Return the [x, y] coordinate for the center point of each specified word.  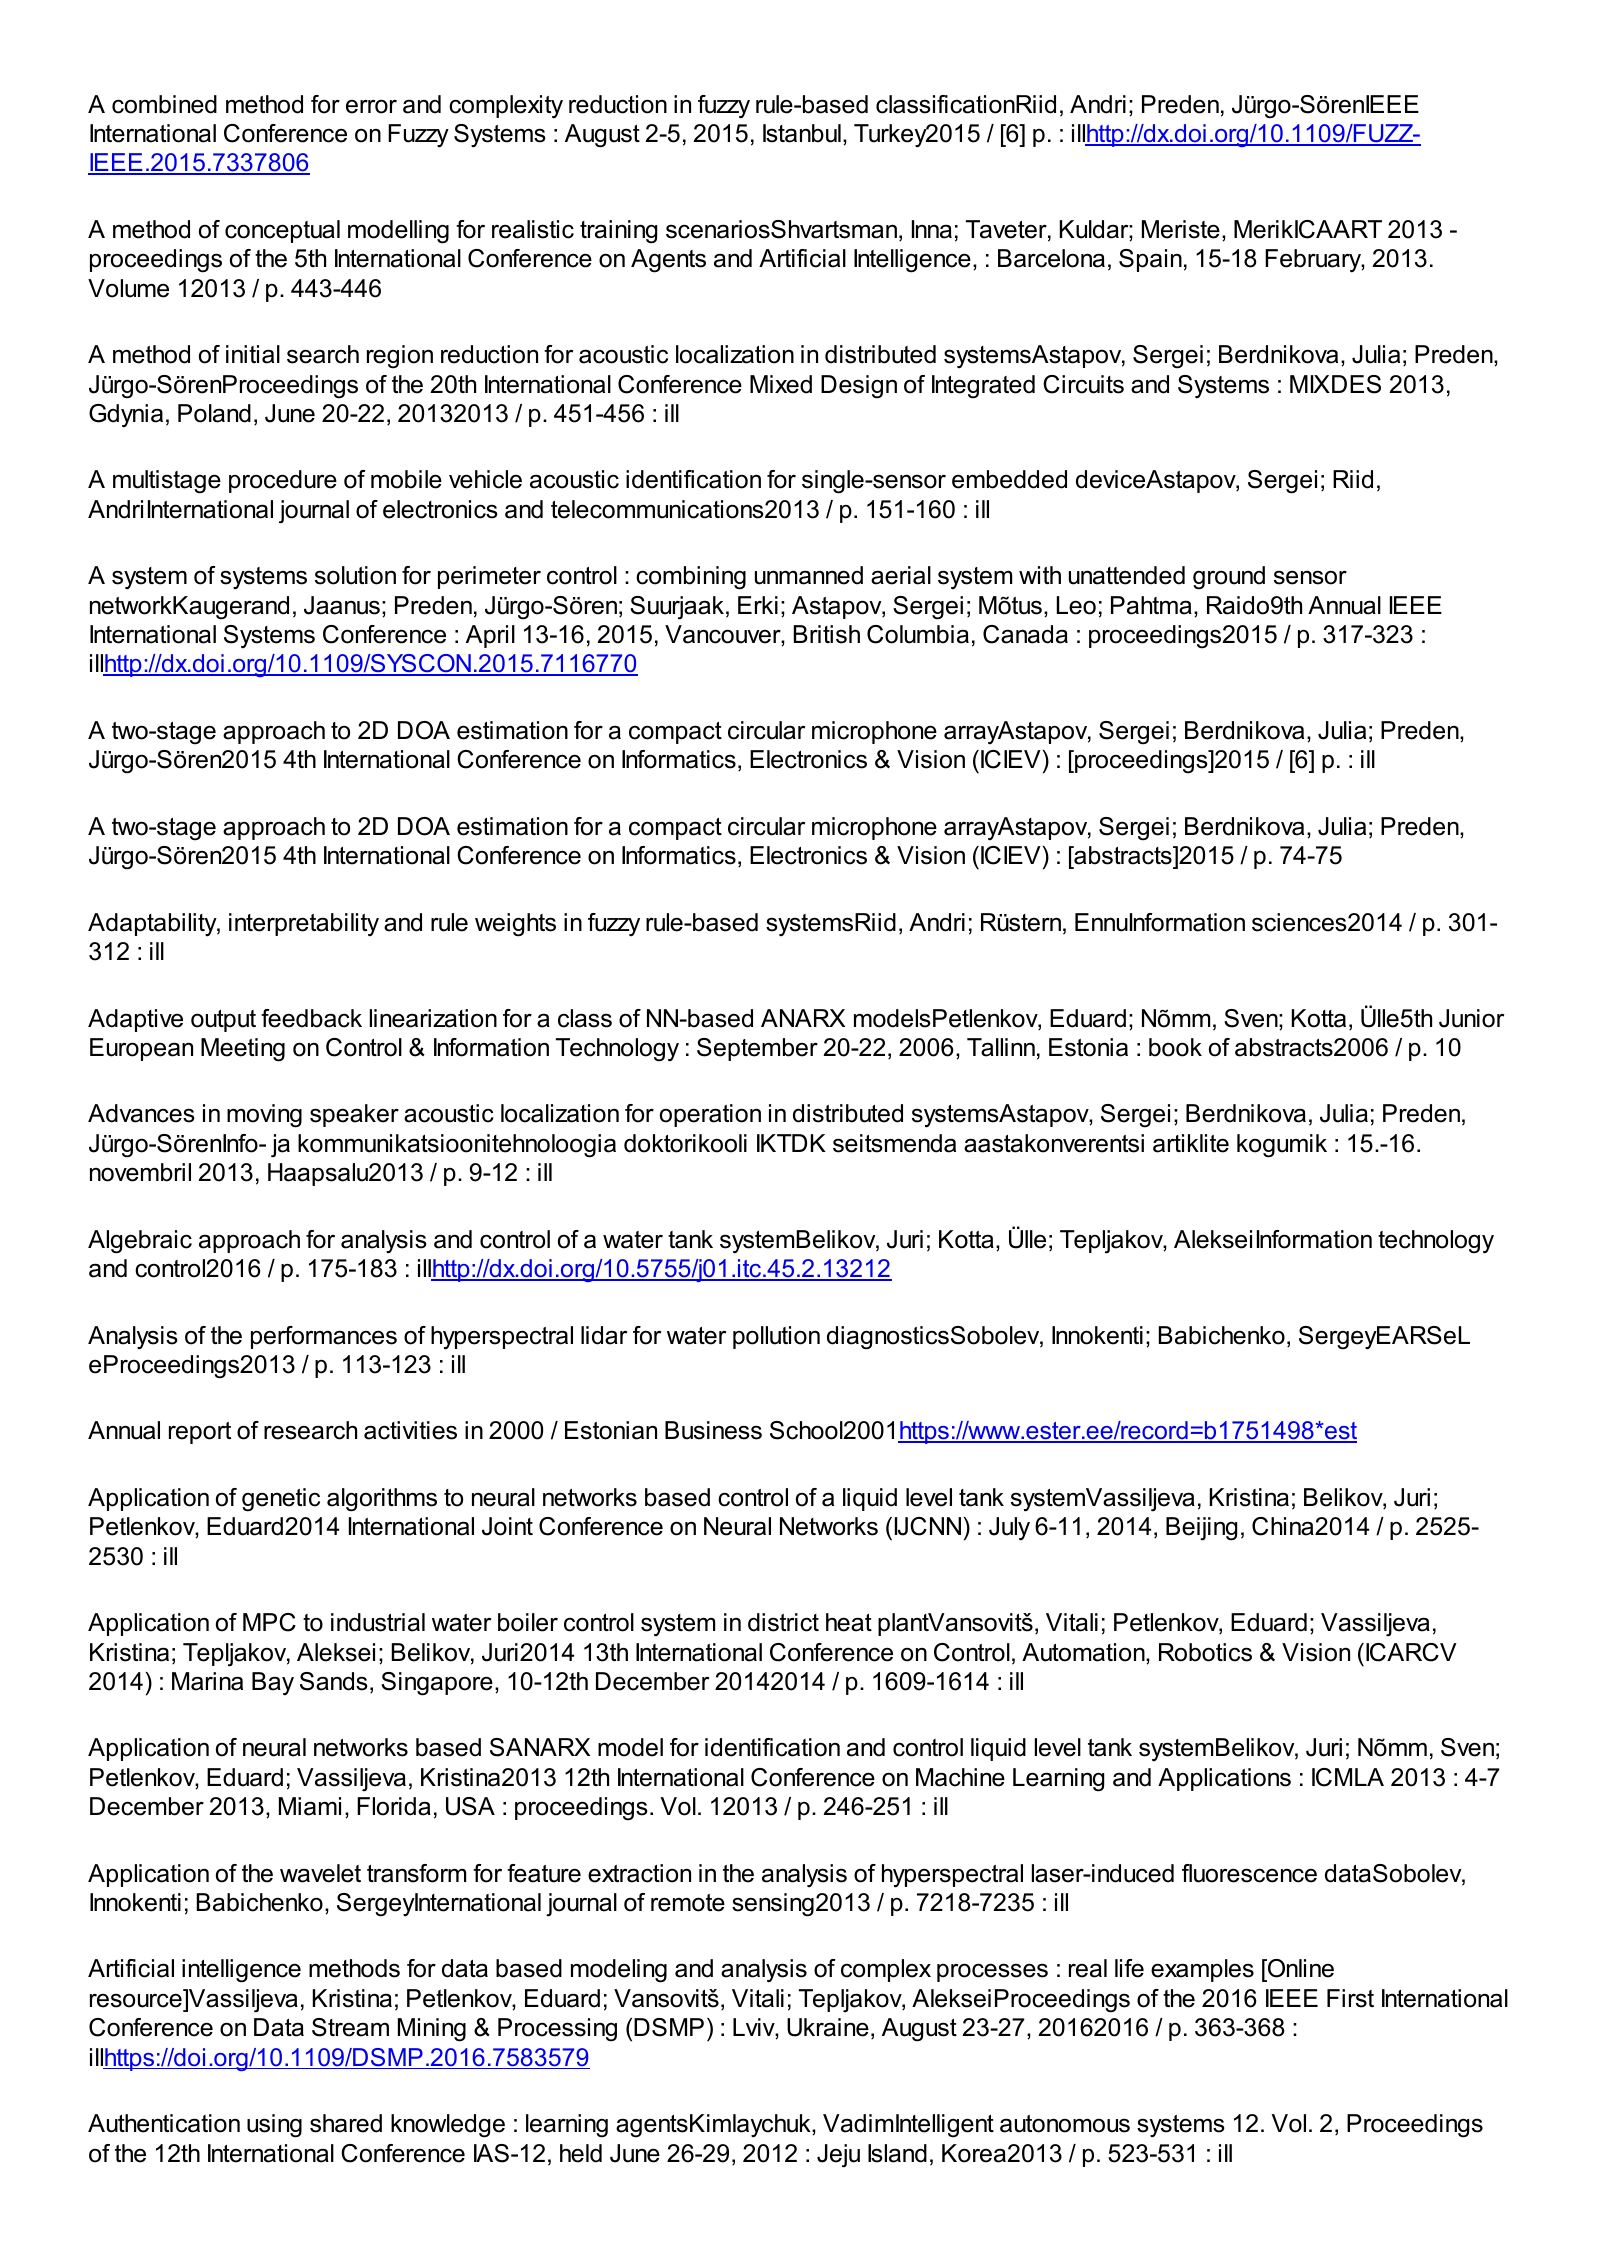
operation [710, 1115]
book [1175, 1047]
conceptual [282, 231]
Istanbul [802, 133]
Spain [1150, 260]
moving [264, 1116]
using [274, 2126]
